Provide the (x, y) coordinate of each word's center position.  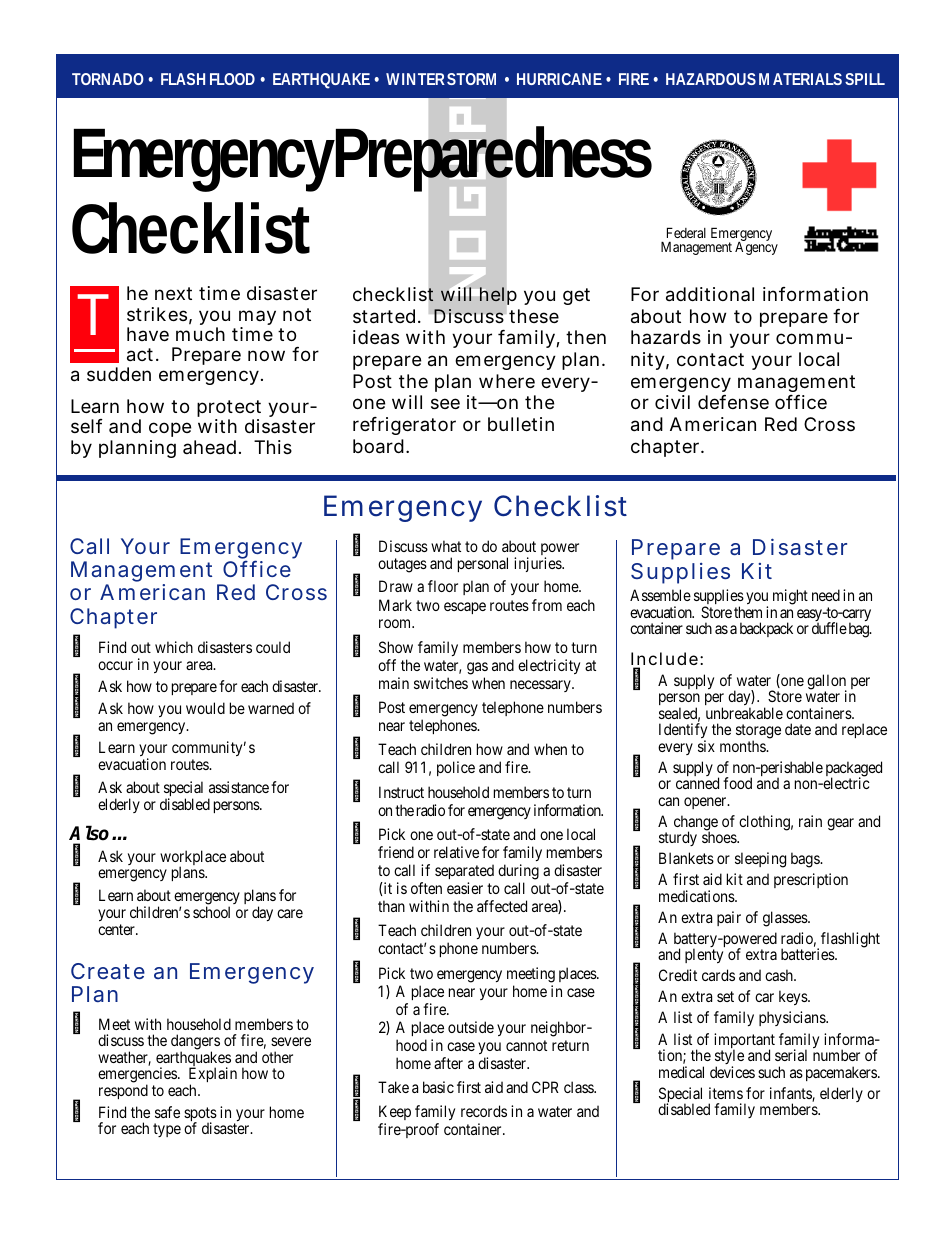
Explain (213, 1076)
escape (465, 608)
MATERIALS (800, 79)
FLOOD (232, 79)
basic (438, 1087)
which (174, 647)
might (790, 597)
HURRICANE (559, 79)
